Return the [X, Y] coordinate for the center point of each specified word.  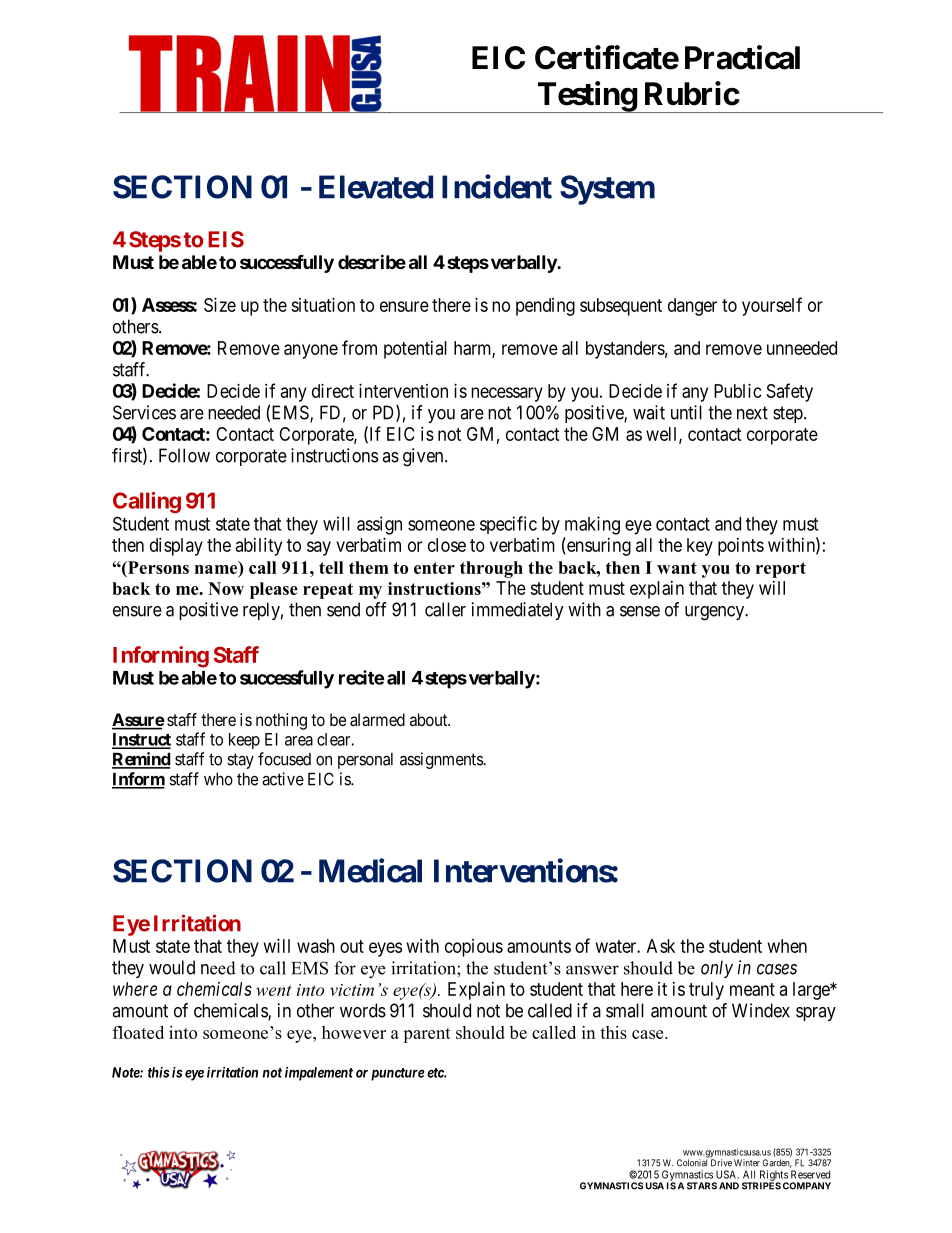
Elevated [376, 187]
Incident [497, 186]
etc [436, 1073]
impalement [319, 1074]
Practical [742, 57]
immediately [518, 611]
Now [226, 588]
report [781, 570]
